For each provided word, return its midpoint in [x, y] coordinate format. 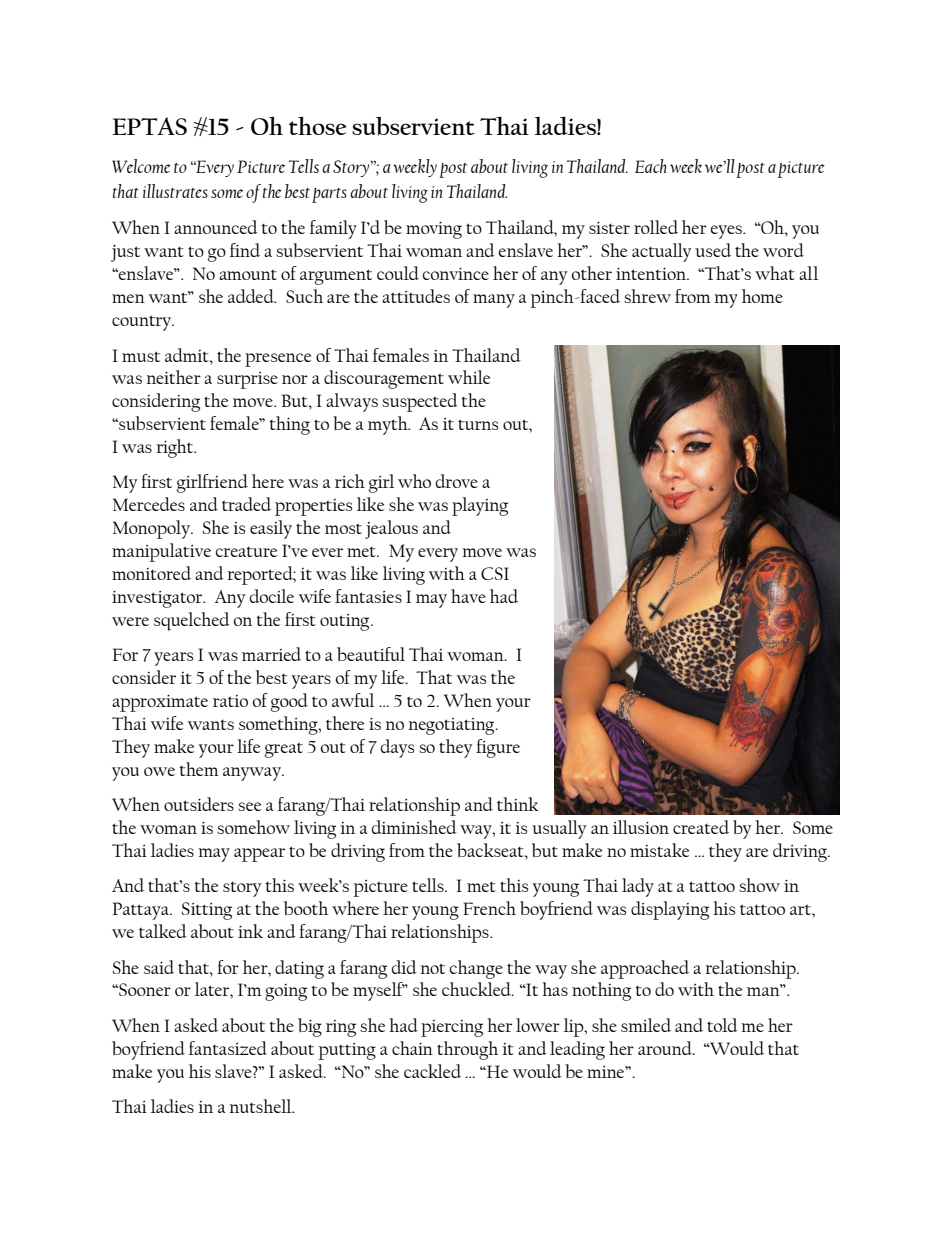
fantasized [228, 1048]
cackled [432, 1071]
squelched [192, 621]
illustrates [175, 191]
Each [651, 166]
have [468, 596]
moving [434, 230]
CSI [495, 573]
